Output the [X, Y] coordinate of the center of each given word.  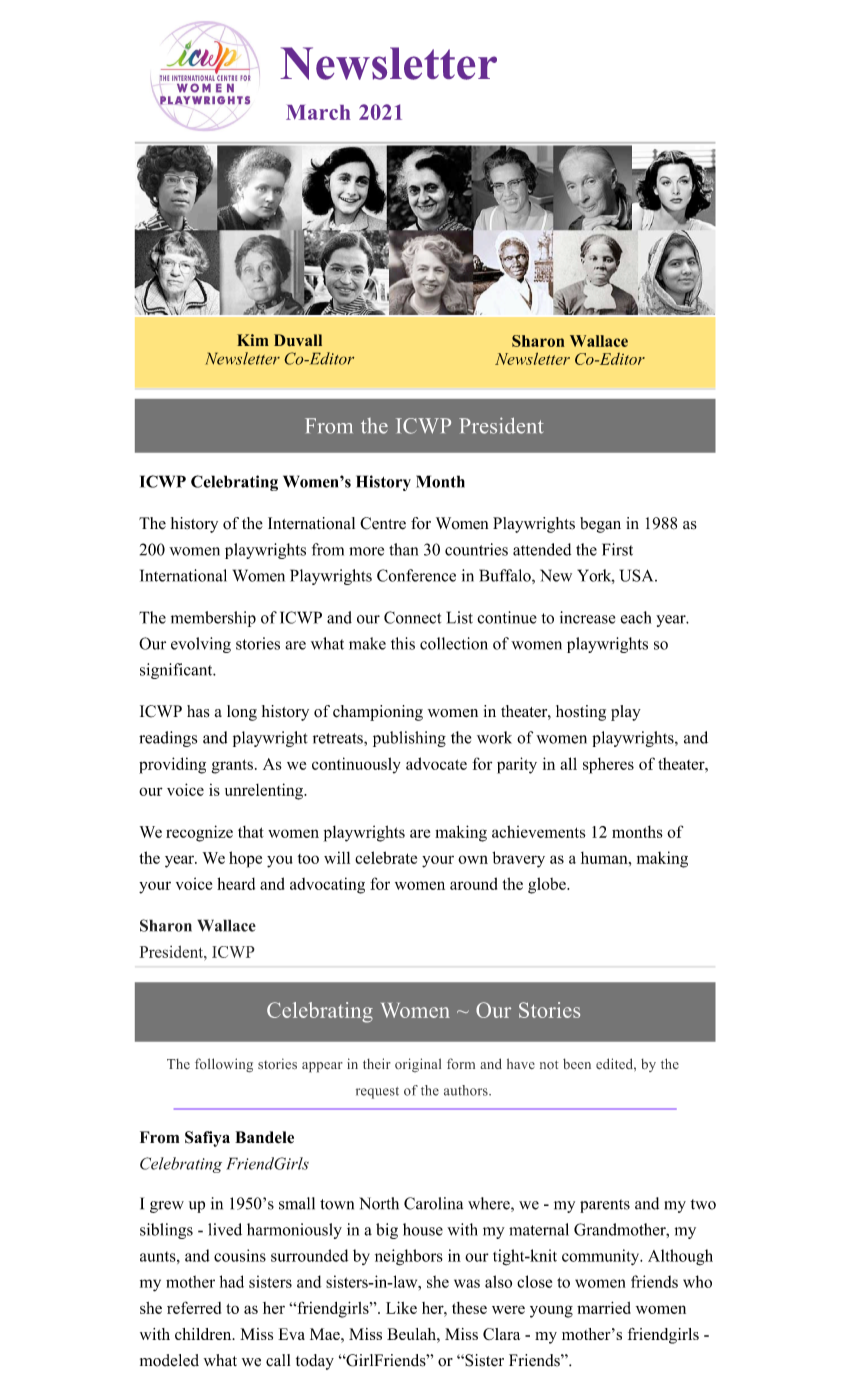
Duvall [298, 340]
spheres [608, 766]
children [204, 1334]
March [318, 112]
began [600, 525]
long [242, 713]
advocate [436, 763]
